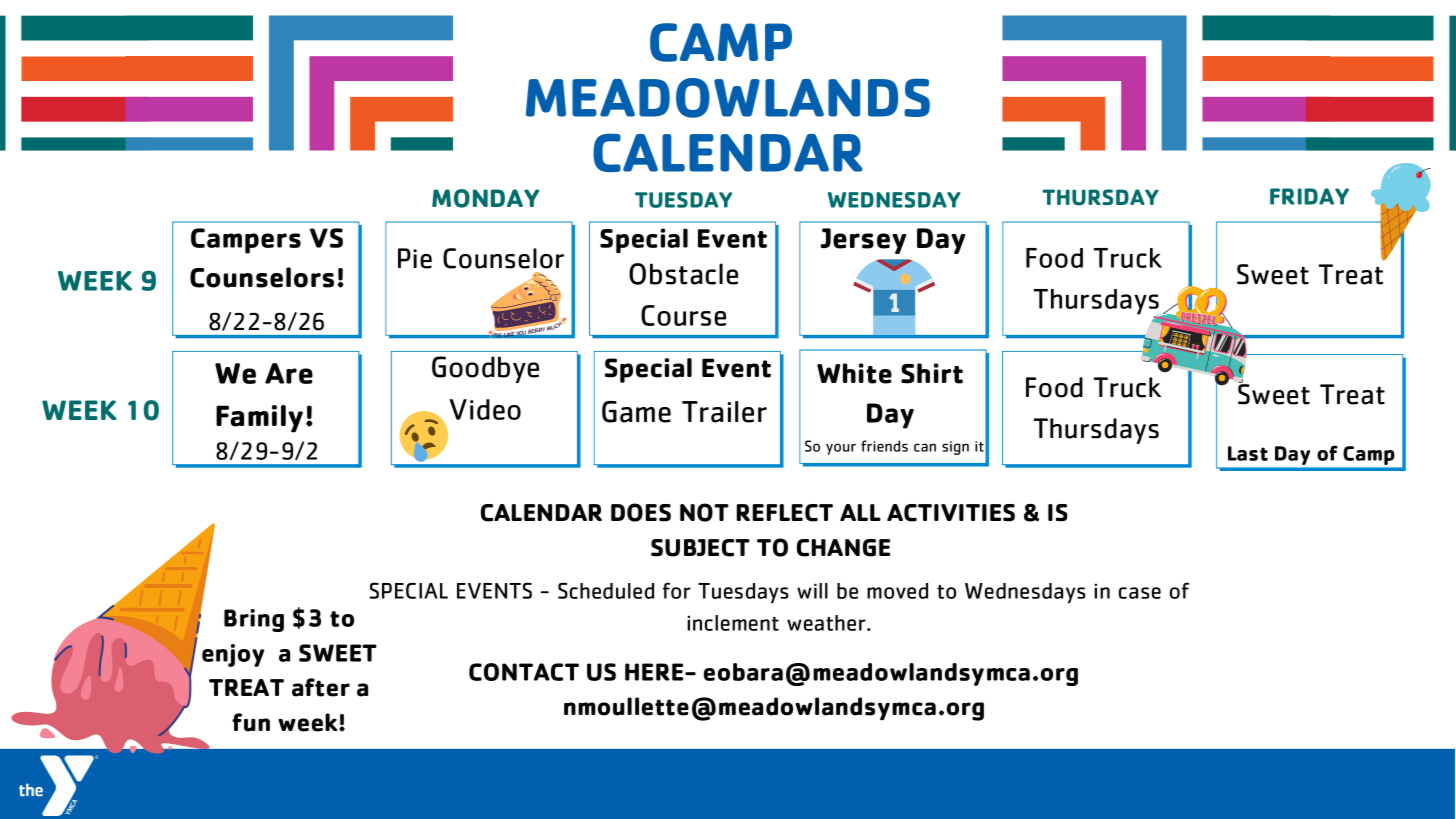 This screenshot has height=819, width=1456. What do you see at coordinates (485, 198) in the screenshot?
I see `MONDAY` at bounding box center [485, 198].
